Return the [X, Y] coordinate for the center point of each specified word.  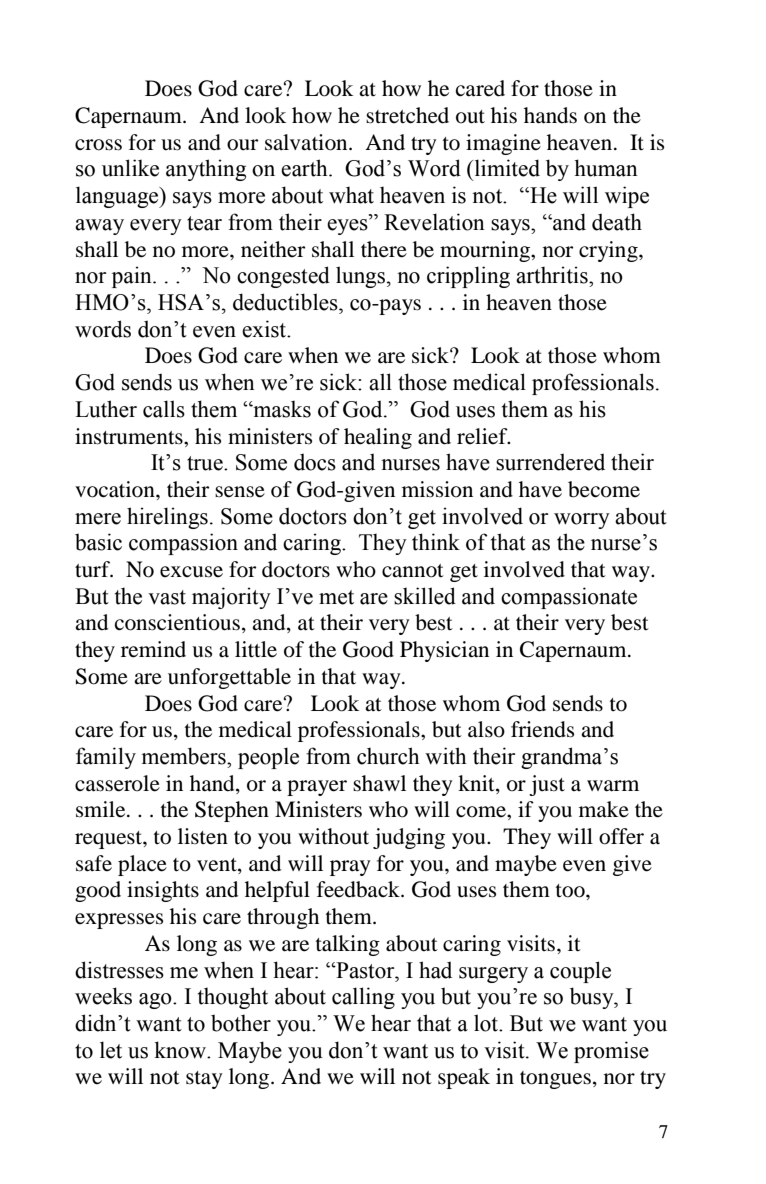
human [606, 168]
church [388, 756]
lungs [360, 277]
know [181, 1050]
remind [153, 649]
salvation [307, 142]
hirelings [167, 518]
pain [133, 277]
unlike [130, 168]
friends [542, 729]
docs [315, 462]
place [142, 865]
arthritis [553, 275]
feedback [359, 889]
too [571, 891]
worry [582, 521]
